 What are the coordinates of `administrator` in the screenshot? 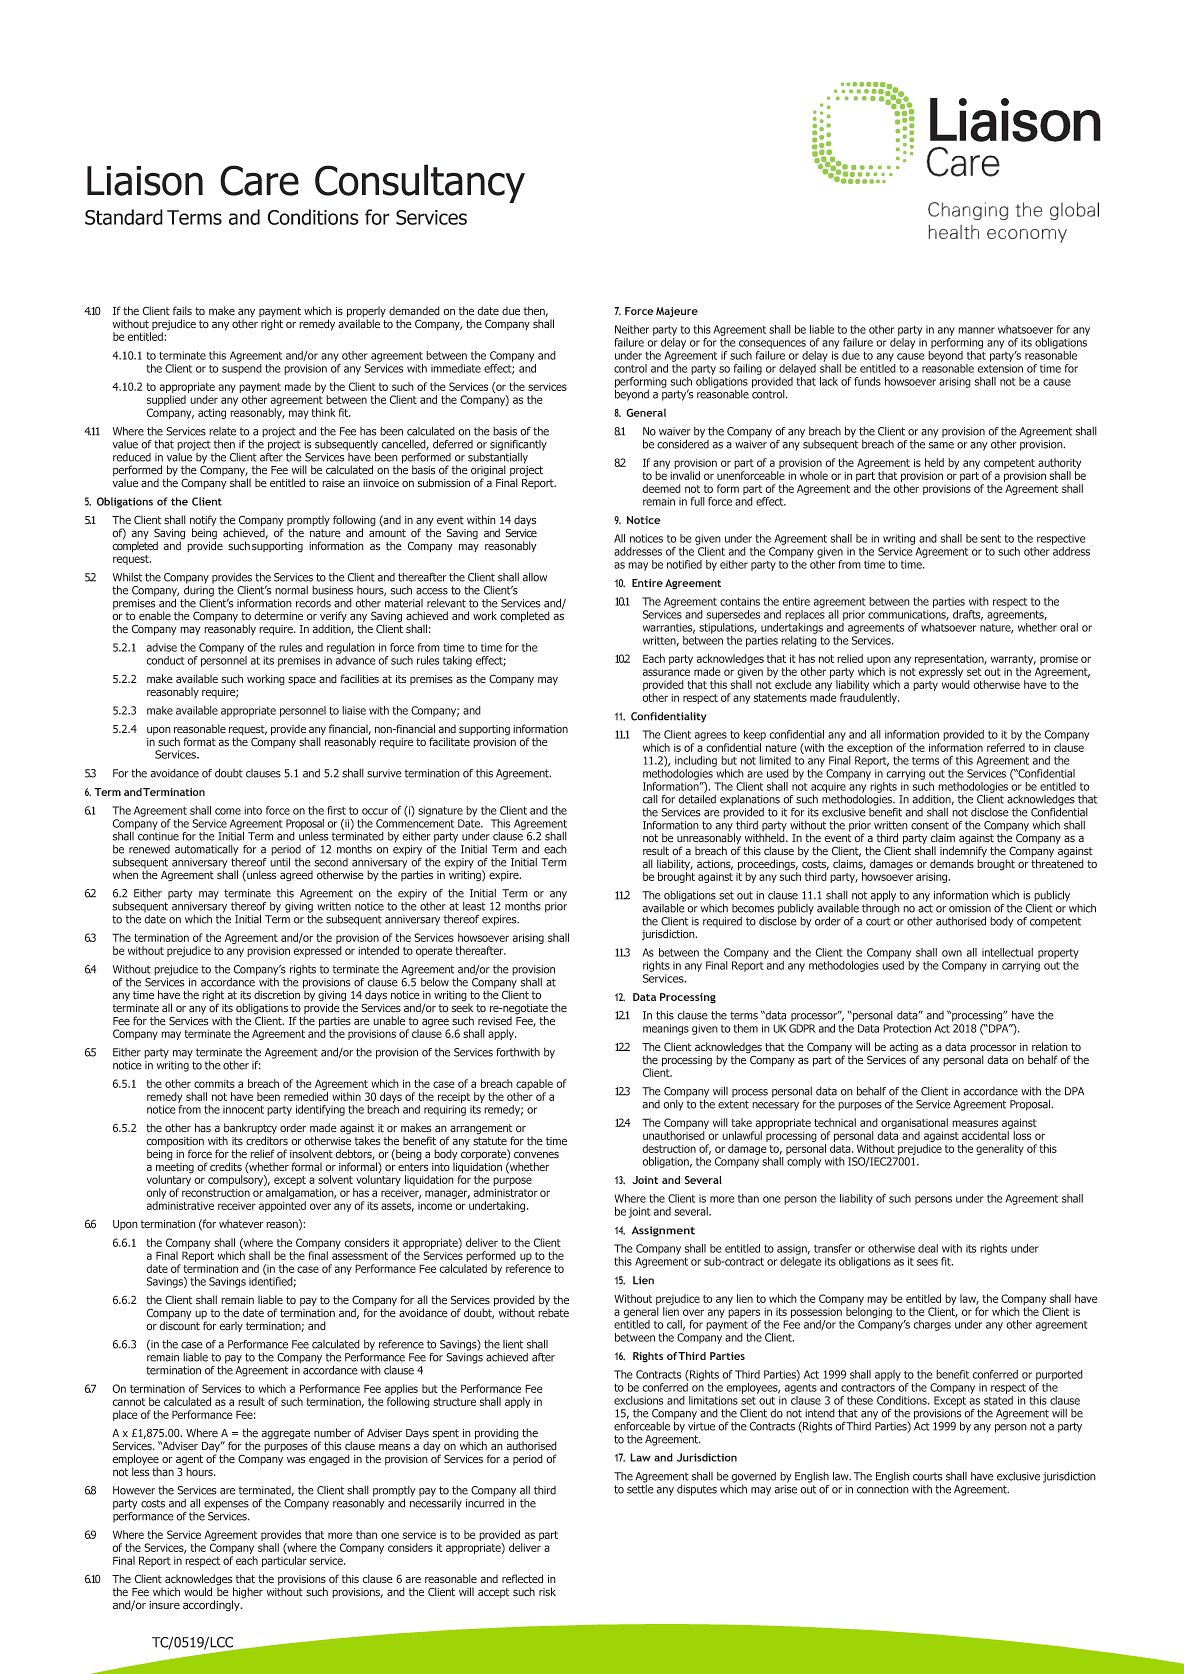 It's located at (506, 1192).
